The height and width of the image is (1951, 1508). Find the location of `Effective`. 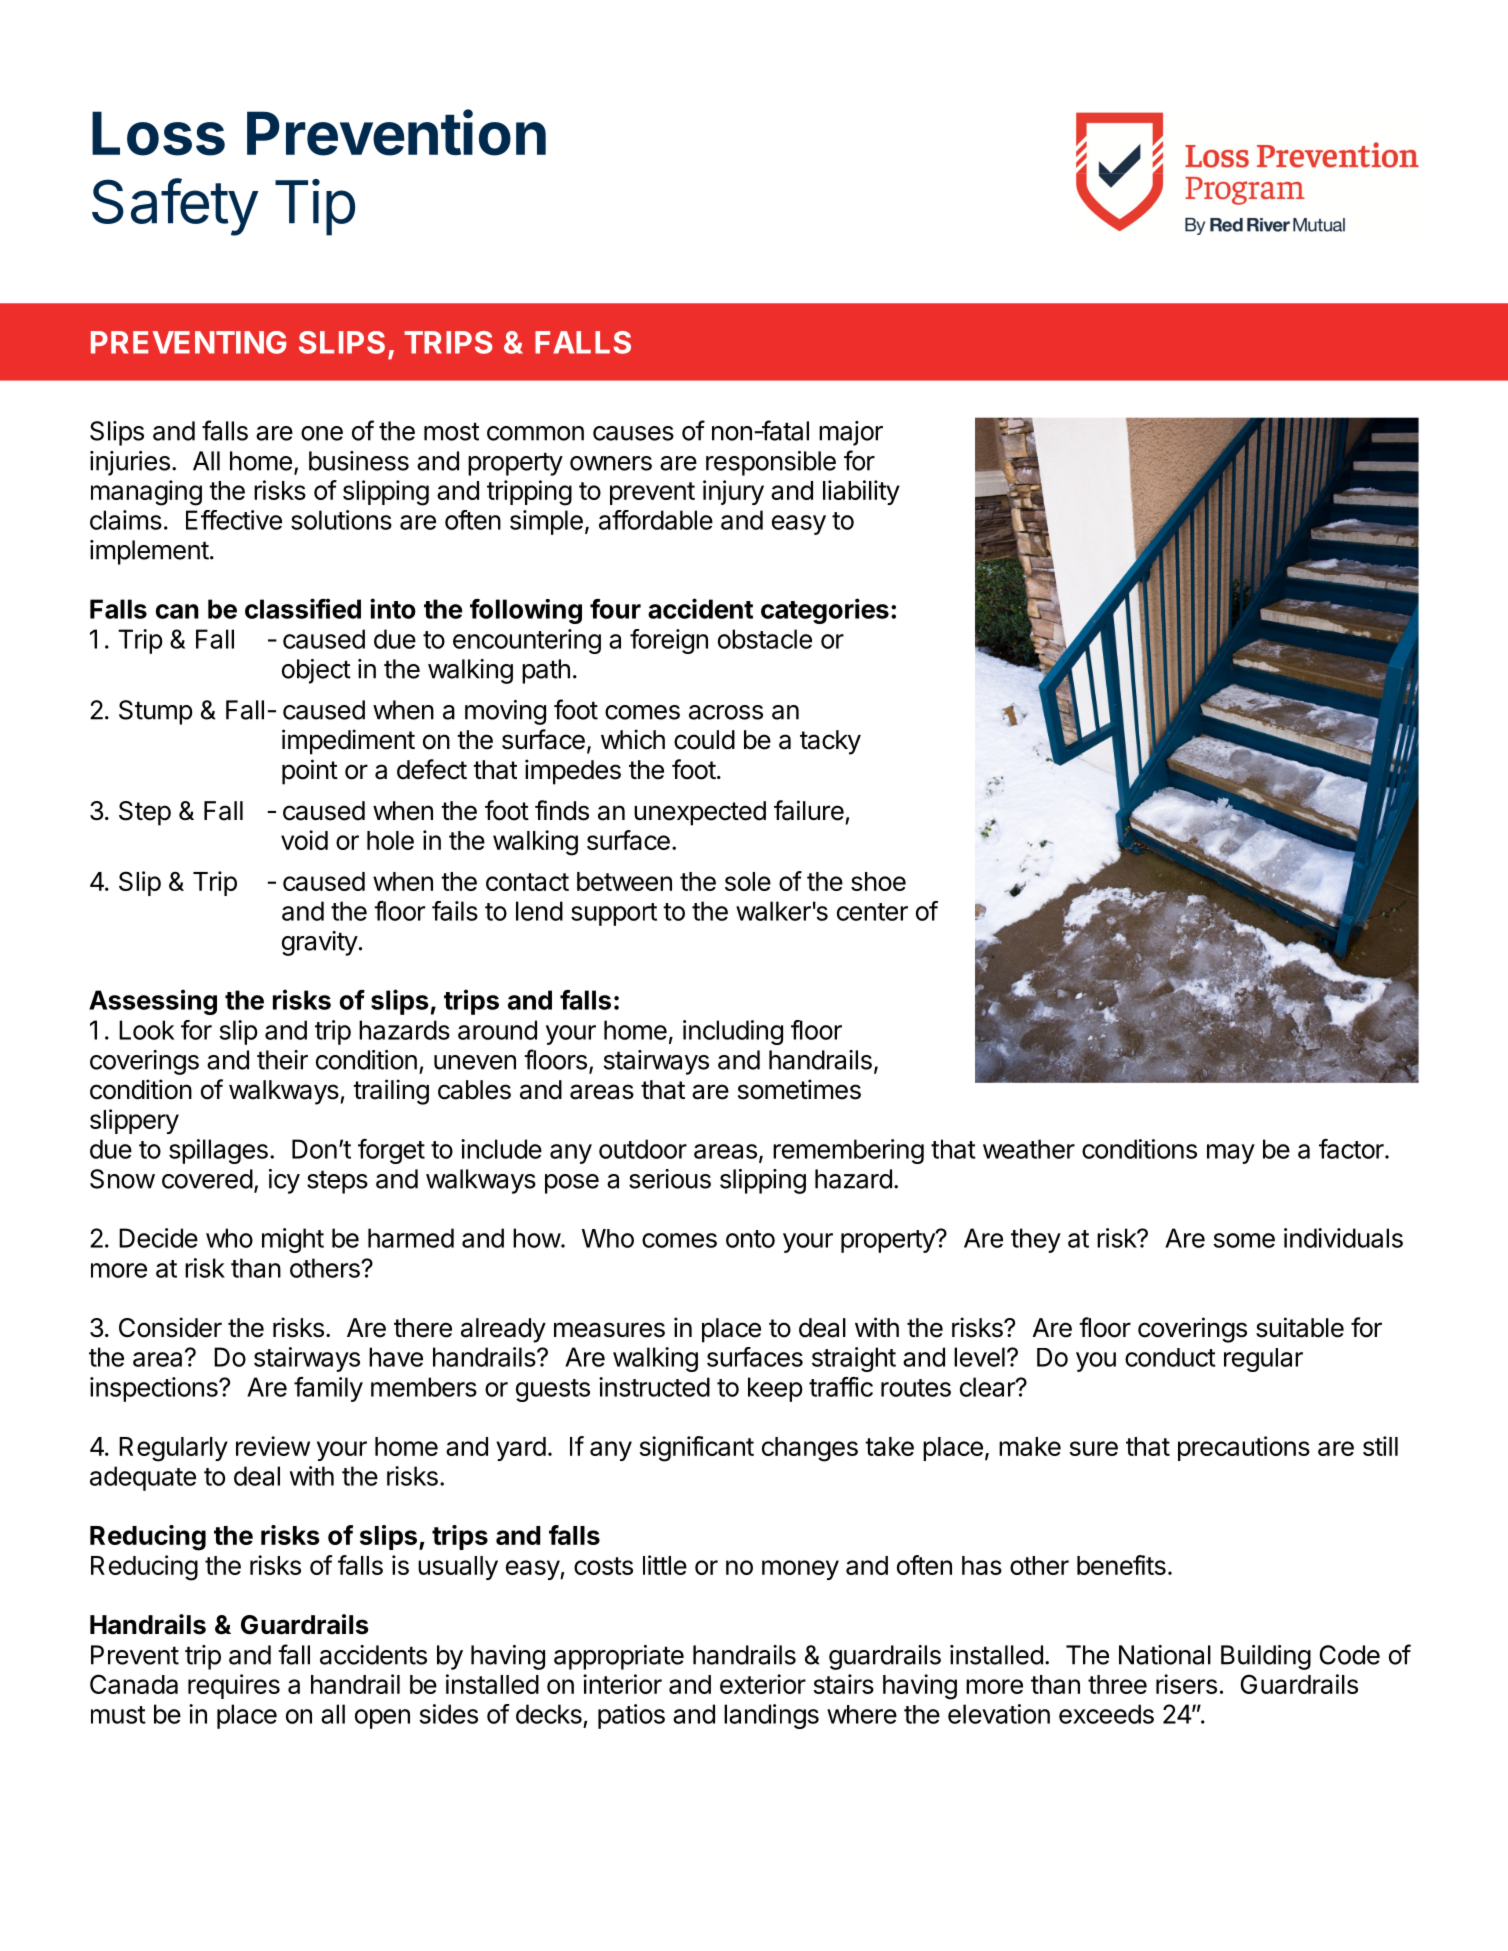

Effective is located at coordinates (234, 520).
